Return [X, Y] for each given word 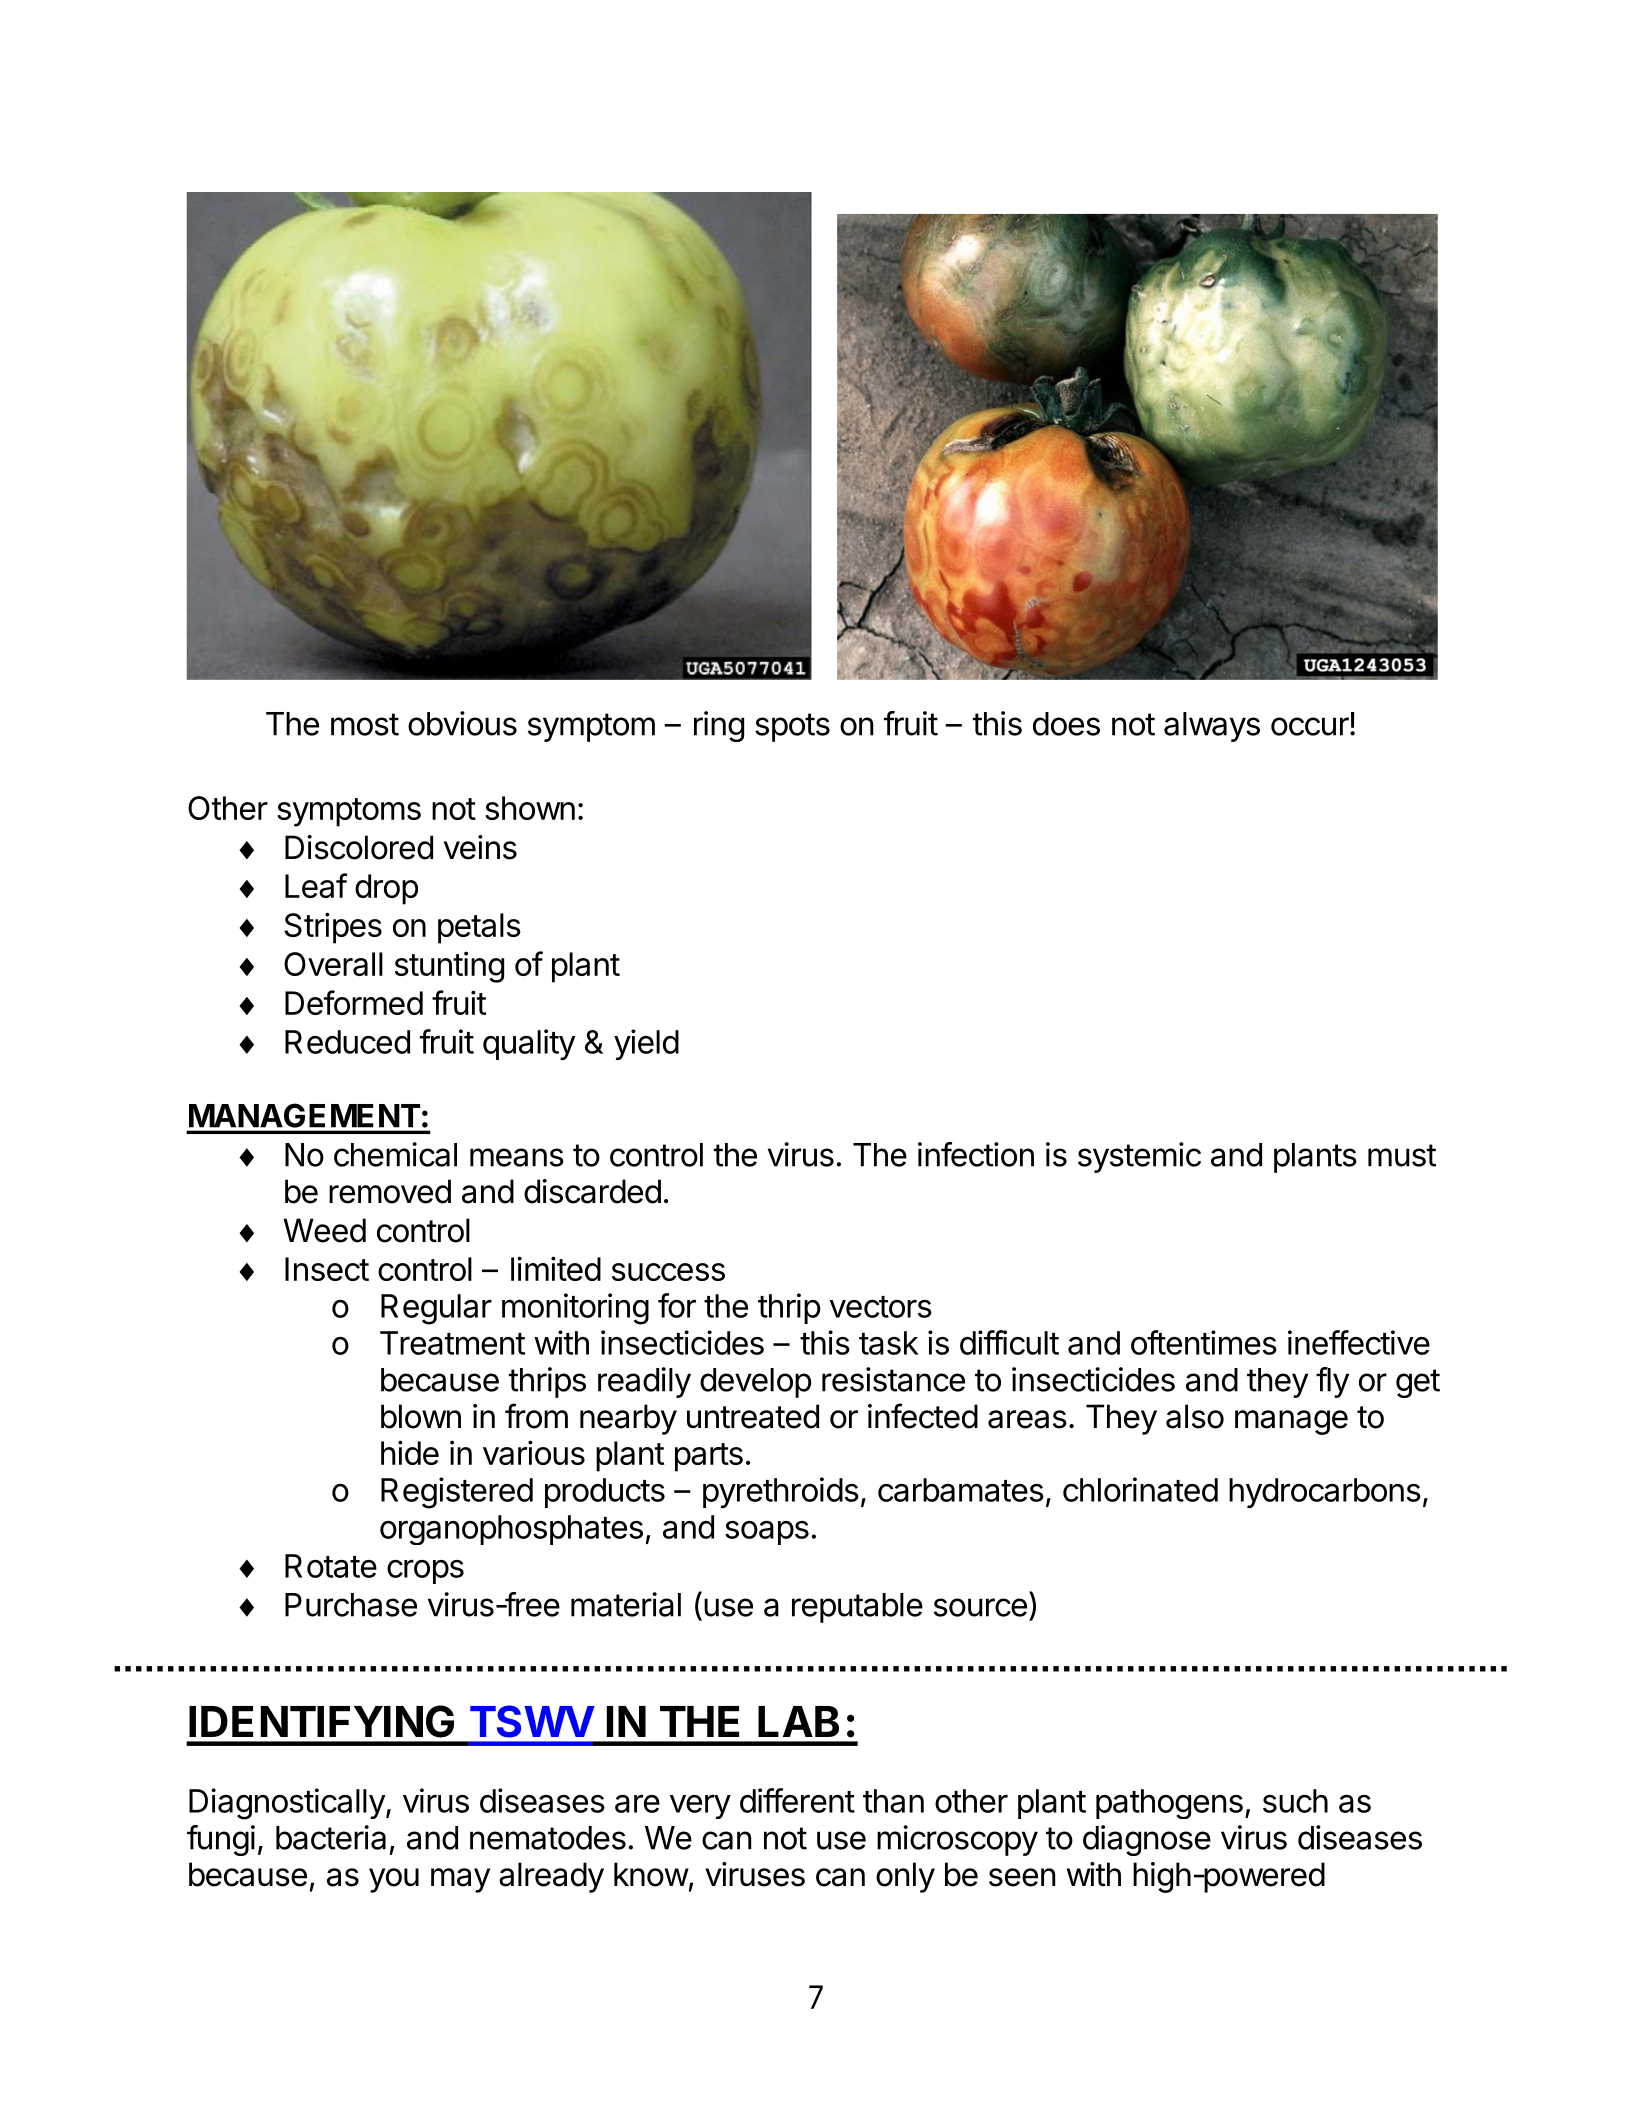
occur [1310, 726]
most [365, 724]
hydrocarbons [1325, 1493]
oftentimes [1204, 1342]
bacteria [331, 1837]
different [797, 1800]
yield [646, 1044]
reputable [857, 1608]
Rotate [331, 1566]
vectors [880, 1307]
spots [792, 727]
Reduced [347, 1042]
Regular [436, 1309]
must [1402, 1155]
